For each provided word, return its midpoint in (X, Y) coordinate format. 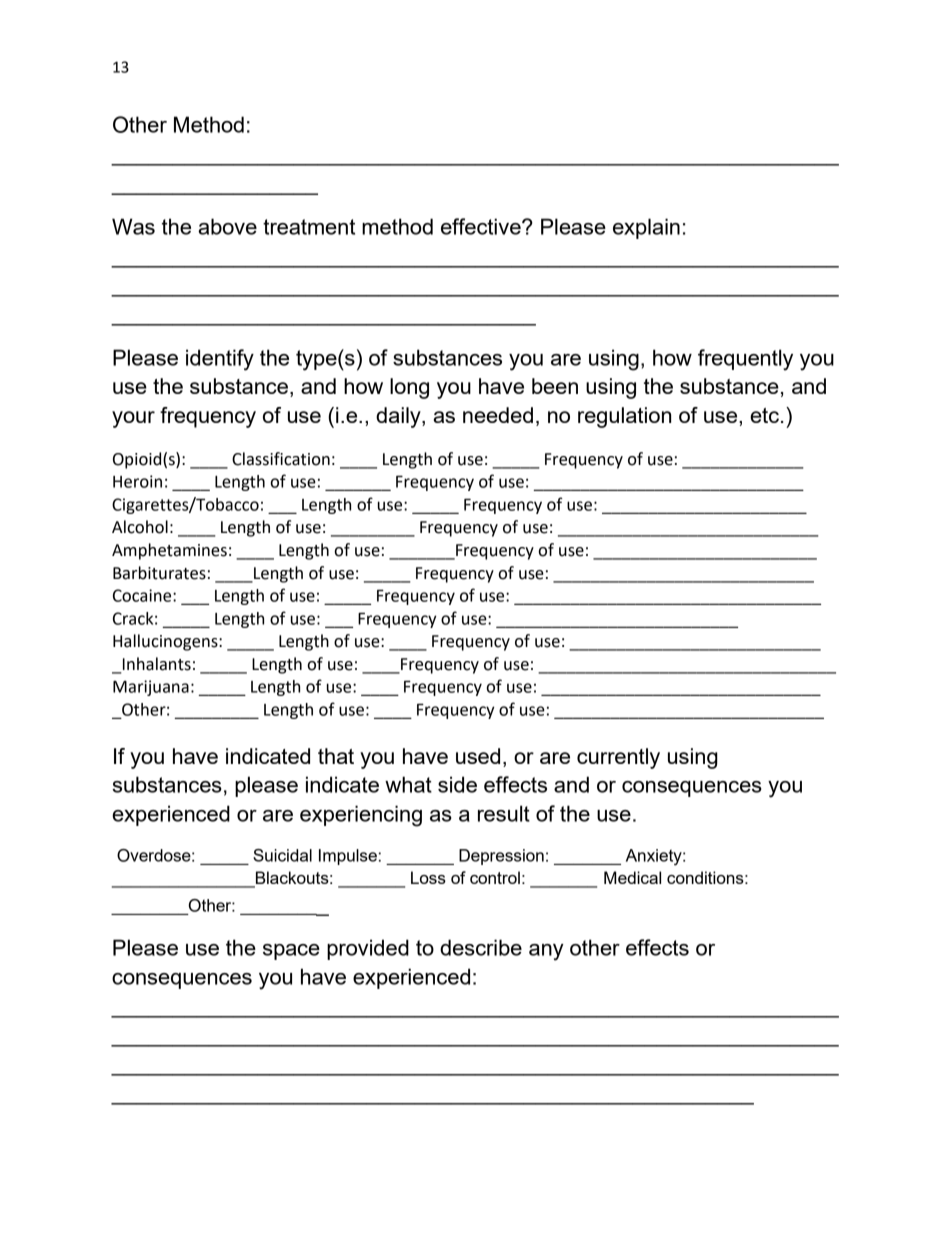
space (291, 952)
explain (646, 228)
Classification (281, 459)
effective (482, 226)
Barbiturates (159, 573)
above (227, 226)
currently (618, 758)
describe (481, 947)
